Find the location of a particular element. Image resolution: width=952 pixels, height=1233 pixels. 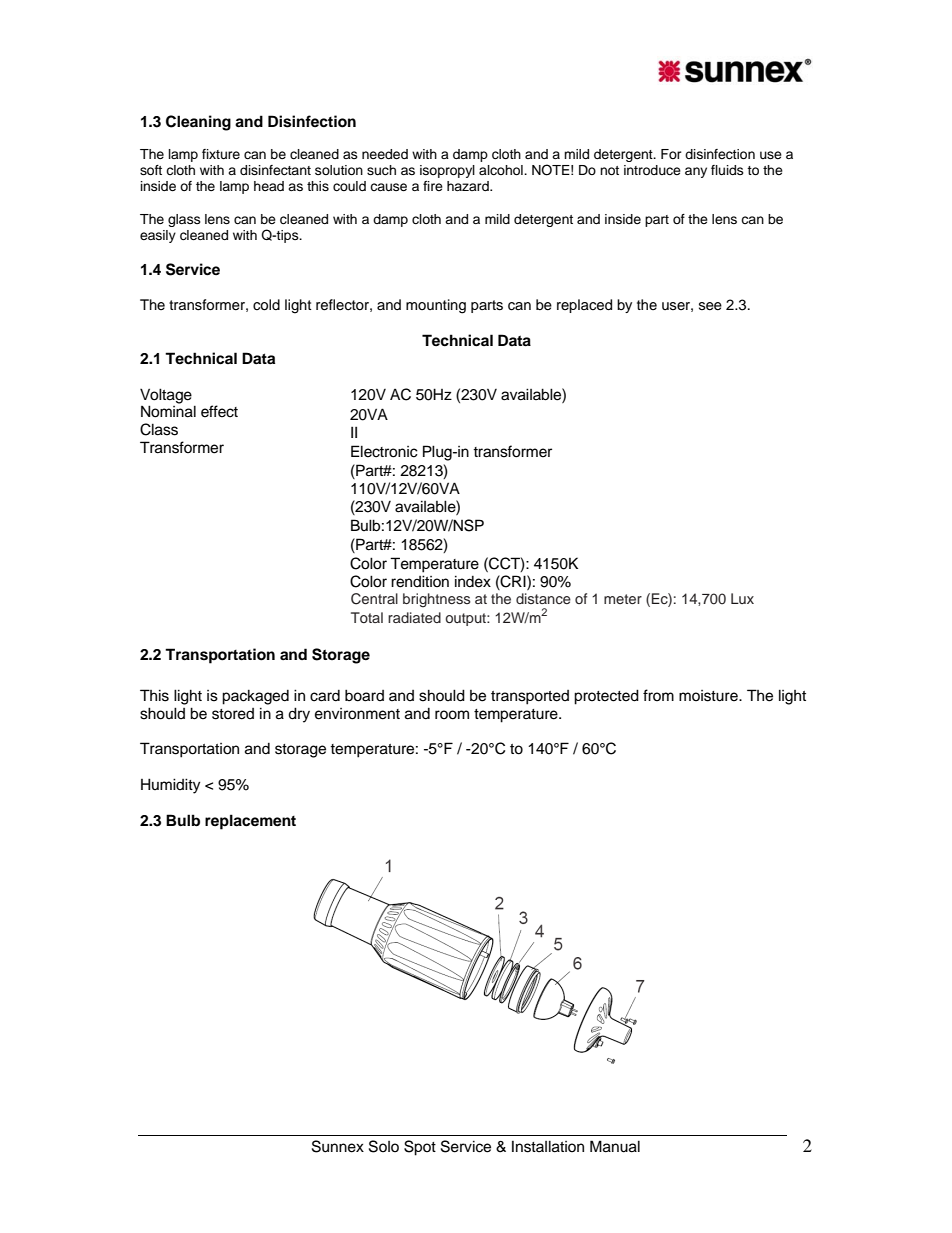

replacement is located at coordinates (250, 822).
